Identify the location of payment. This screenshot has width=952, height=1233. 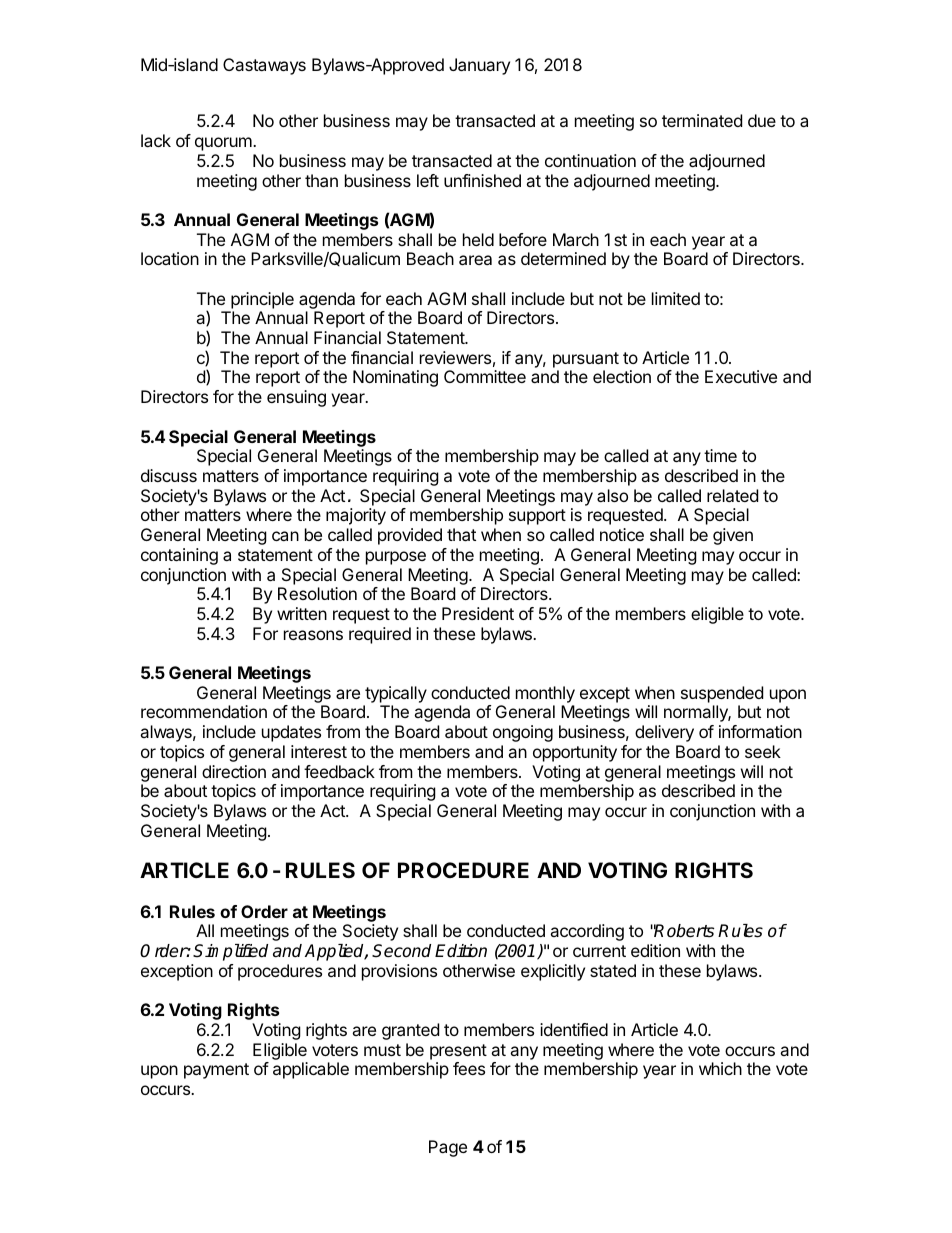
(216, 1071).
